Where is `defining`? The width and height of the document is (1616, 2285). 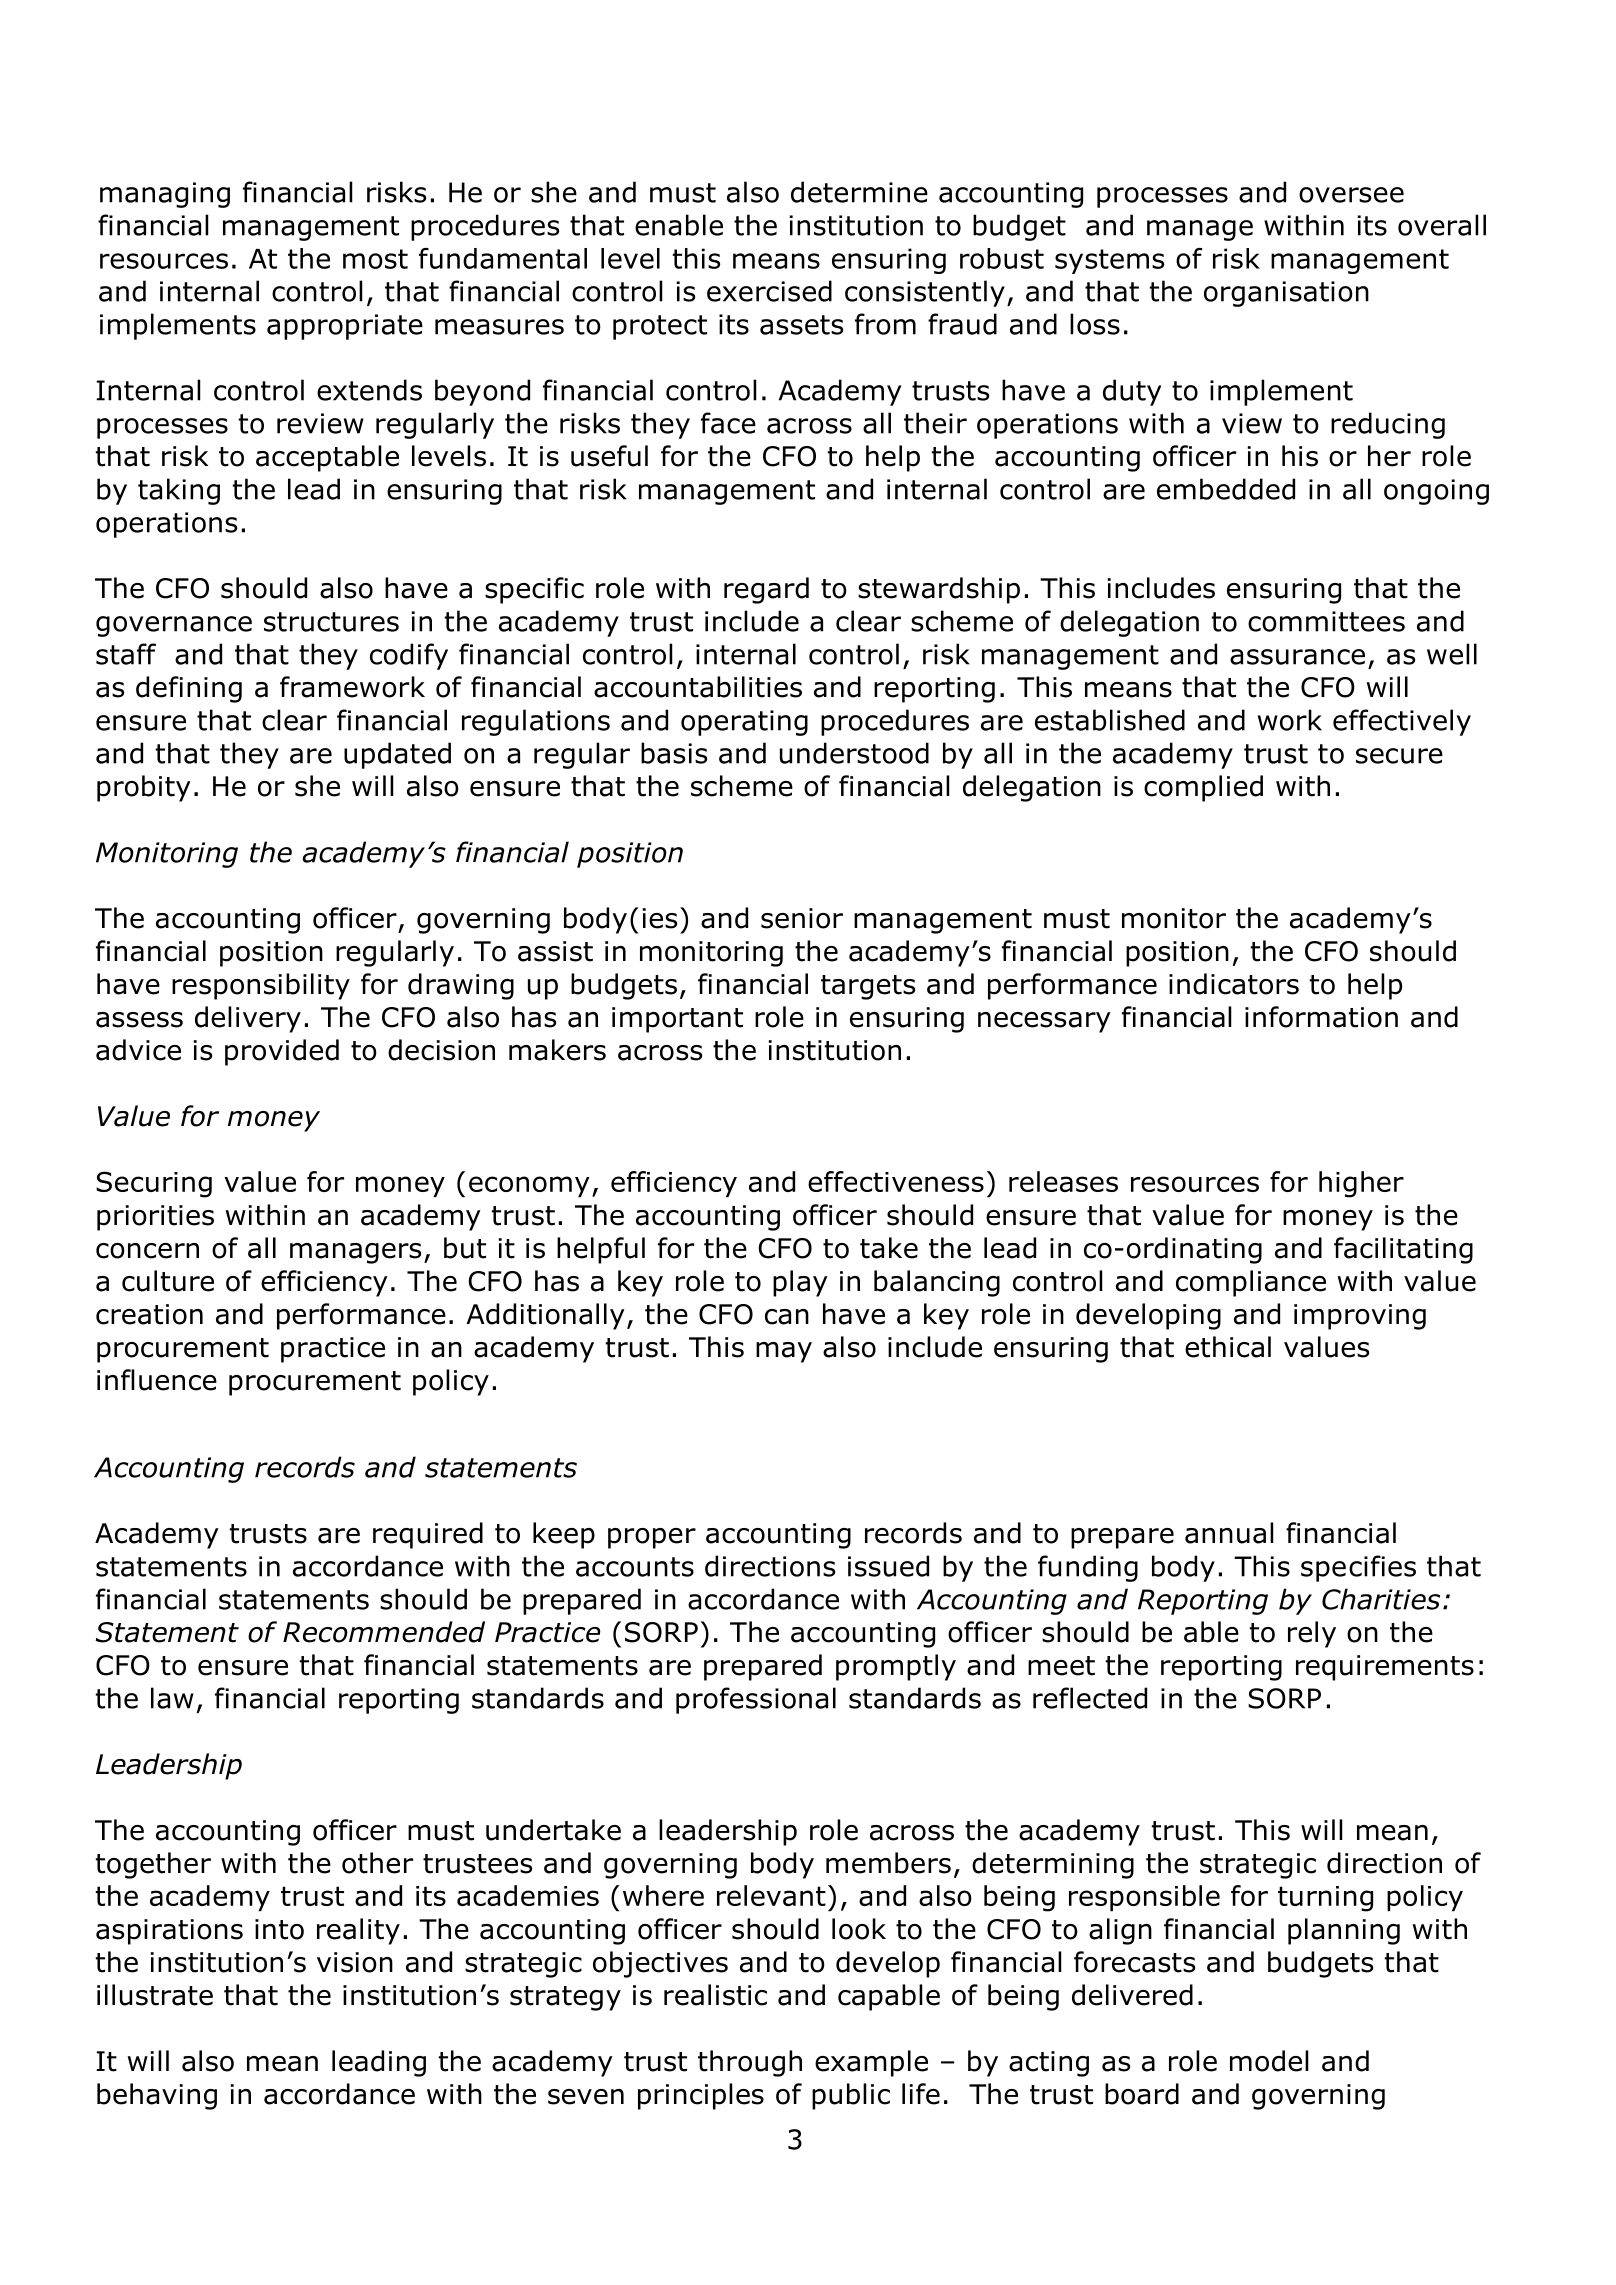
defining is located at coordinates (189, 689).
